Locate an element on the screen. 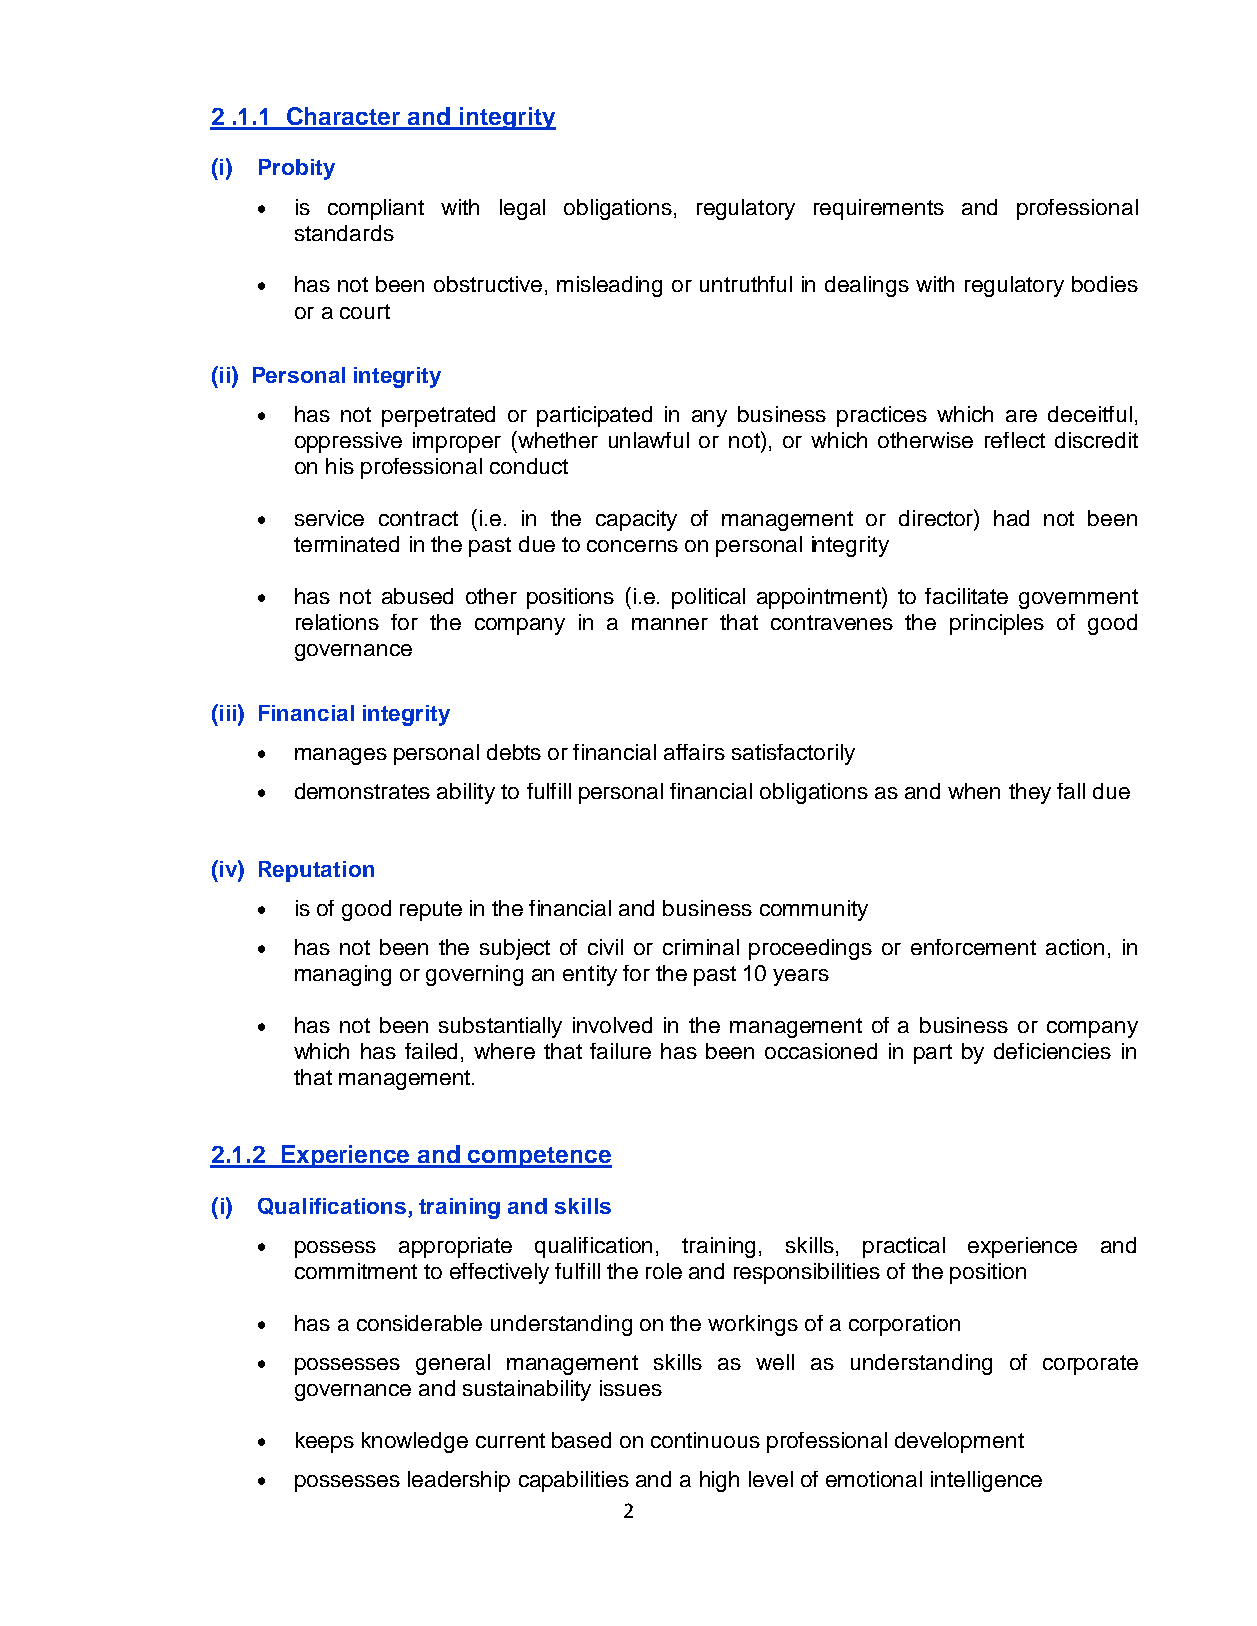  manner is located at coordinates (670, 624).
